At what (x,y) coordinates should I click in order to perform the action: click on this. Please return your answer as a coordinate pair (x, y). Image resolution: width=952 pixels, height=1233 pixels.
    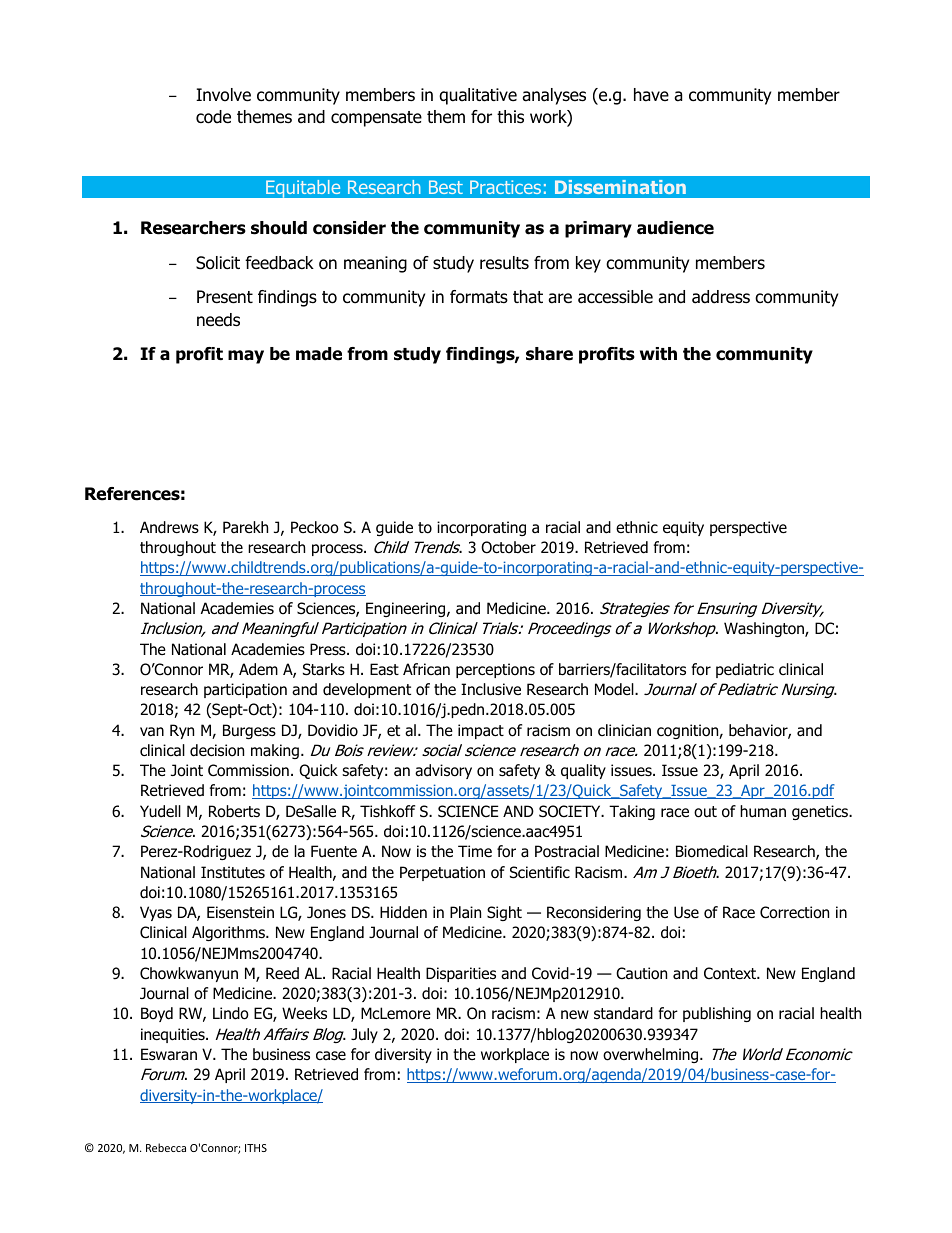
    Looking at the image, I should click on (510, 117).
